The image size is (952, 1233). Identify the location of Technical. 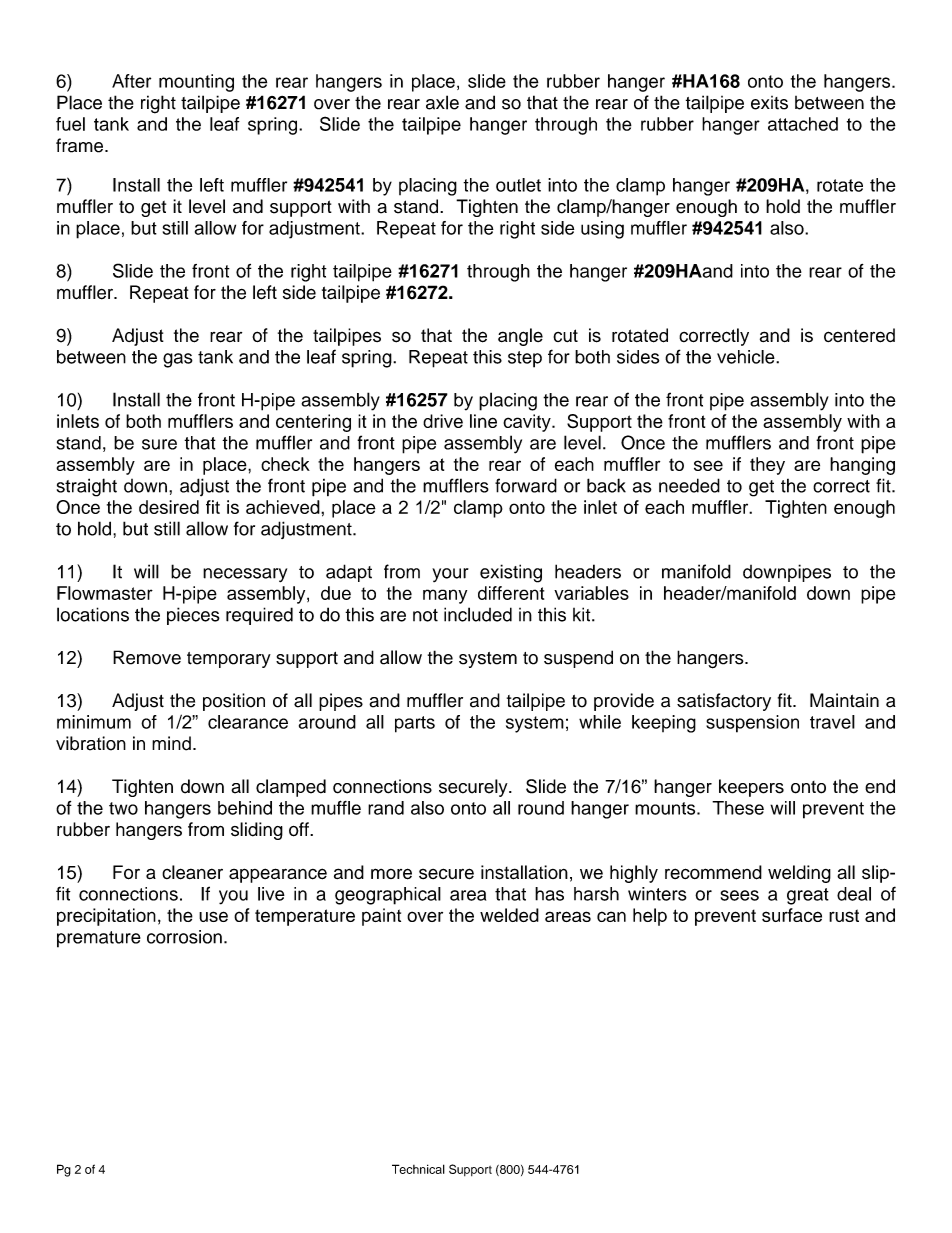
(418, 1169).
